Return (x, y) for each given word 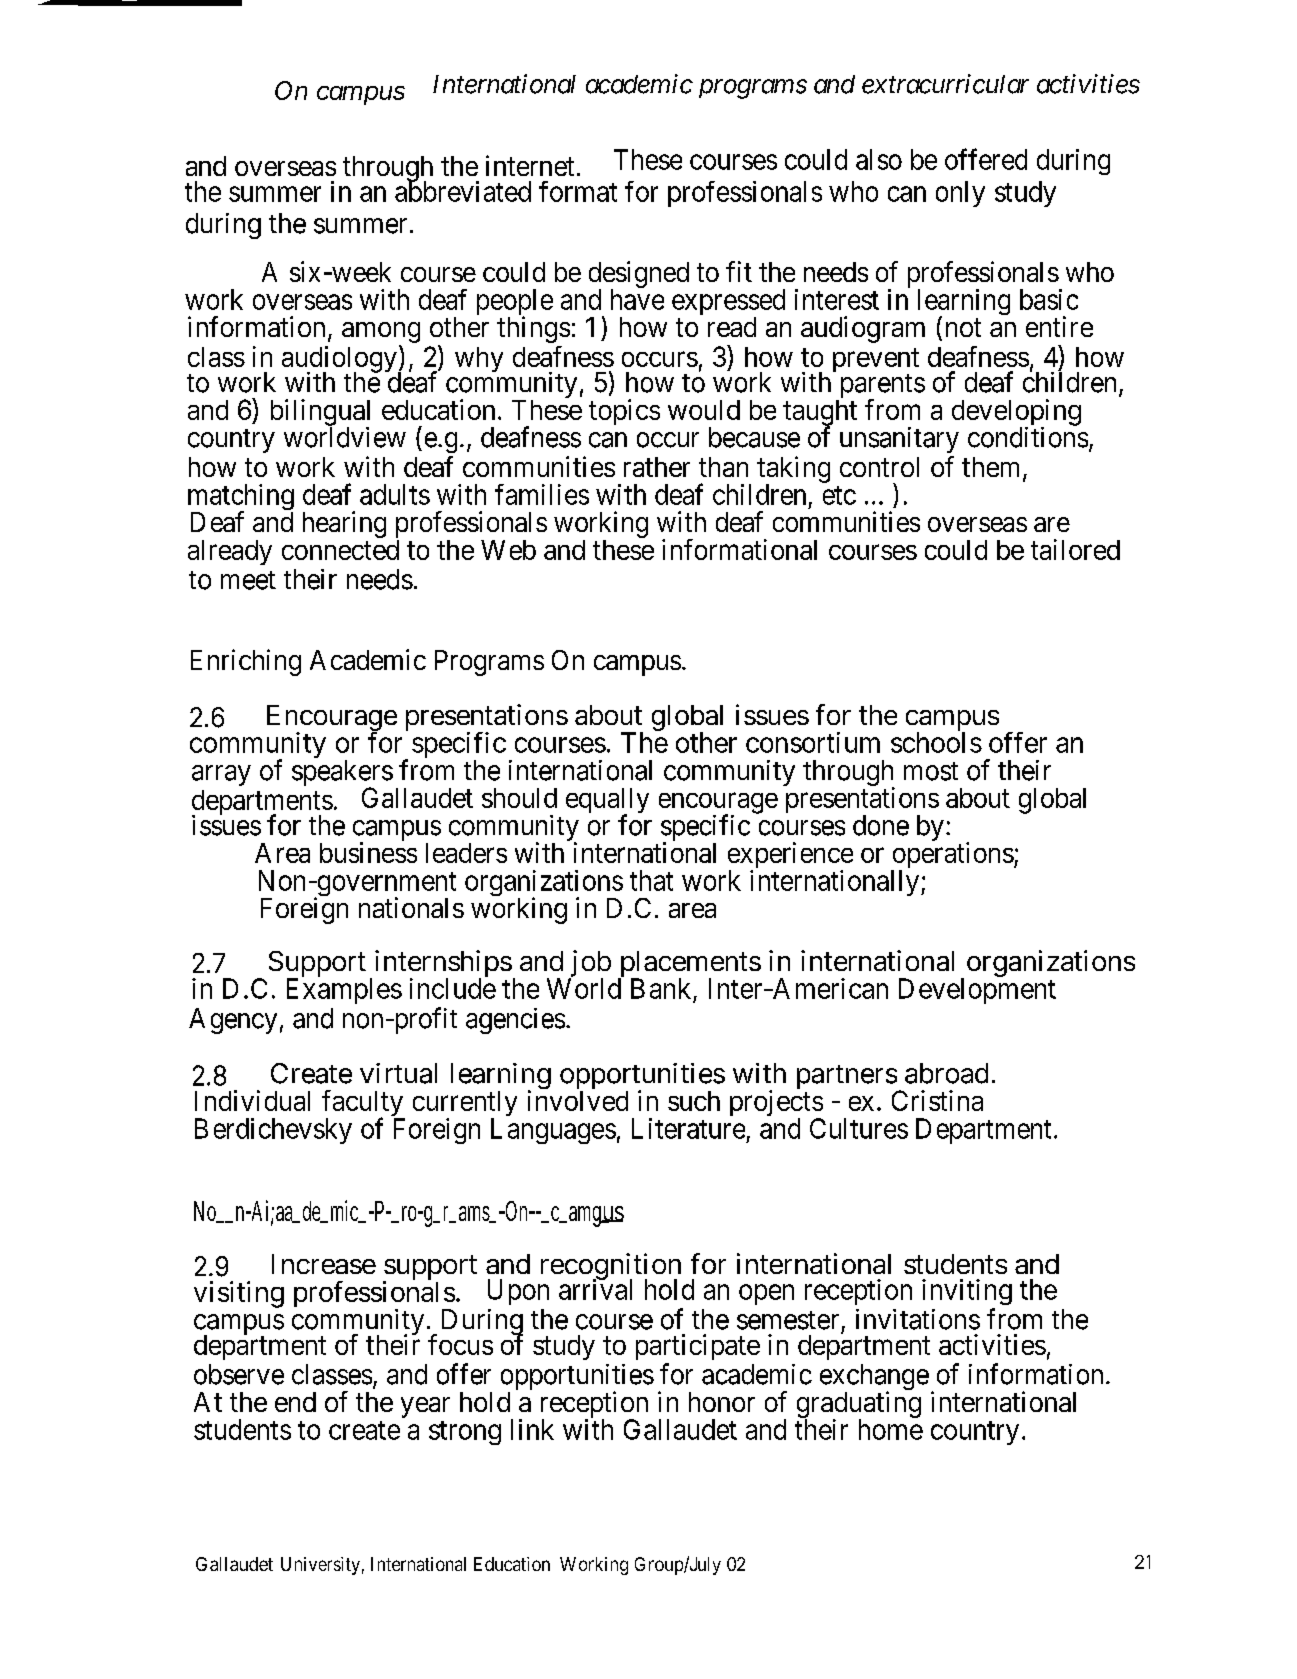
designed (639, 275)
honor (722, 1402)
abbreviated (463, 191)
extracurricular (945, 84)
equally (607, 802)
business (368, 852)
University (320, 1566)
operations (952, 856)
